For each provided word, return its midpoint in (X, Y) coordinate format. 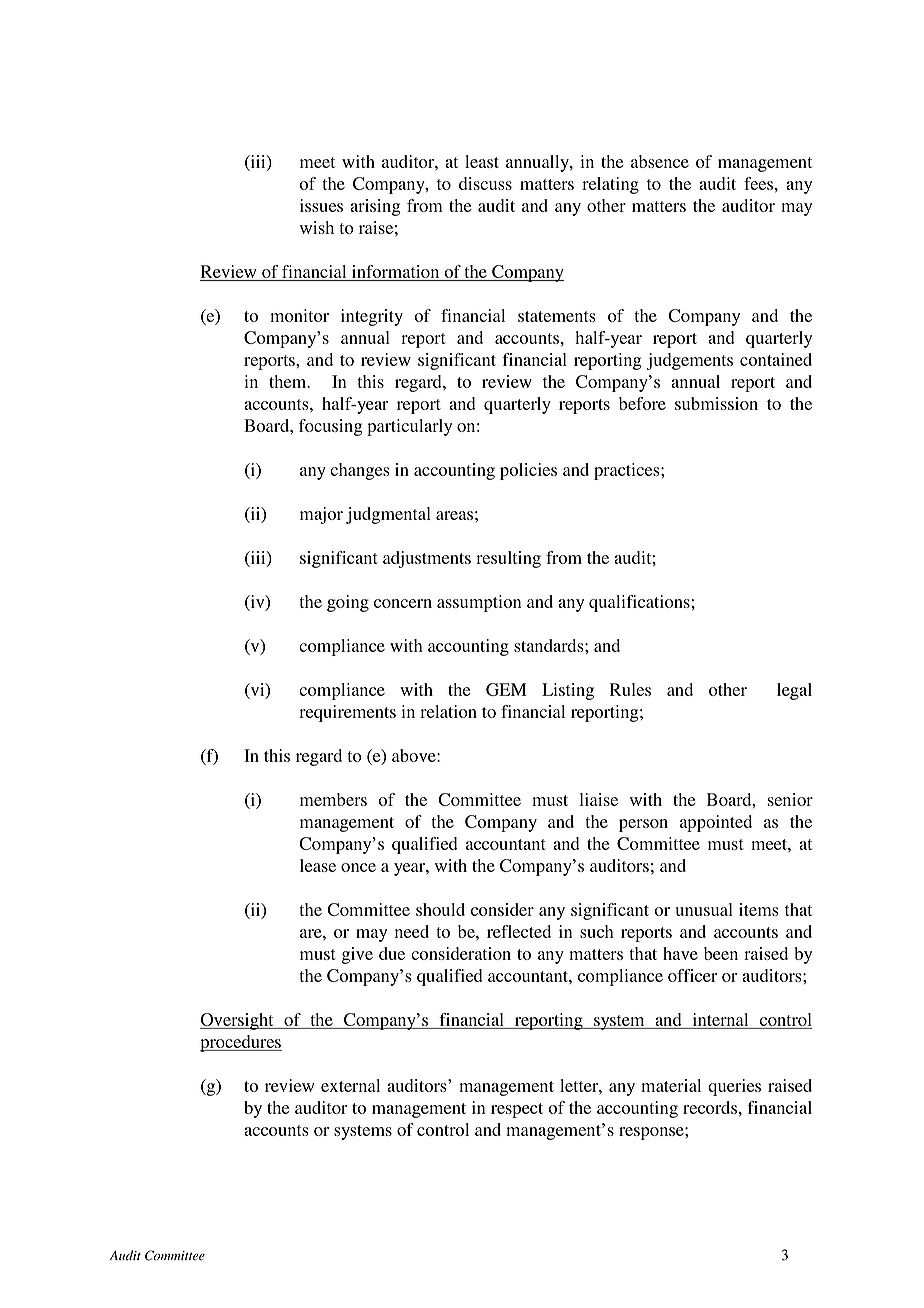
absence (660, 161)
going (348, 603)
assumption (479, 603)
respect (517, 1110)
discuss (485, 183)
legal (794, 691)
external (350, 1085)
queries (734, 1087)
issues (321, 205)
